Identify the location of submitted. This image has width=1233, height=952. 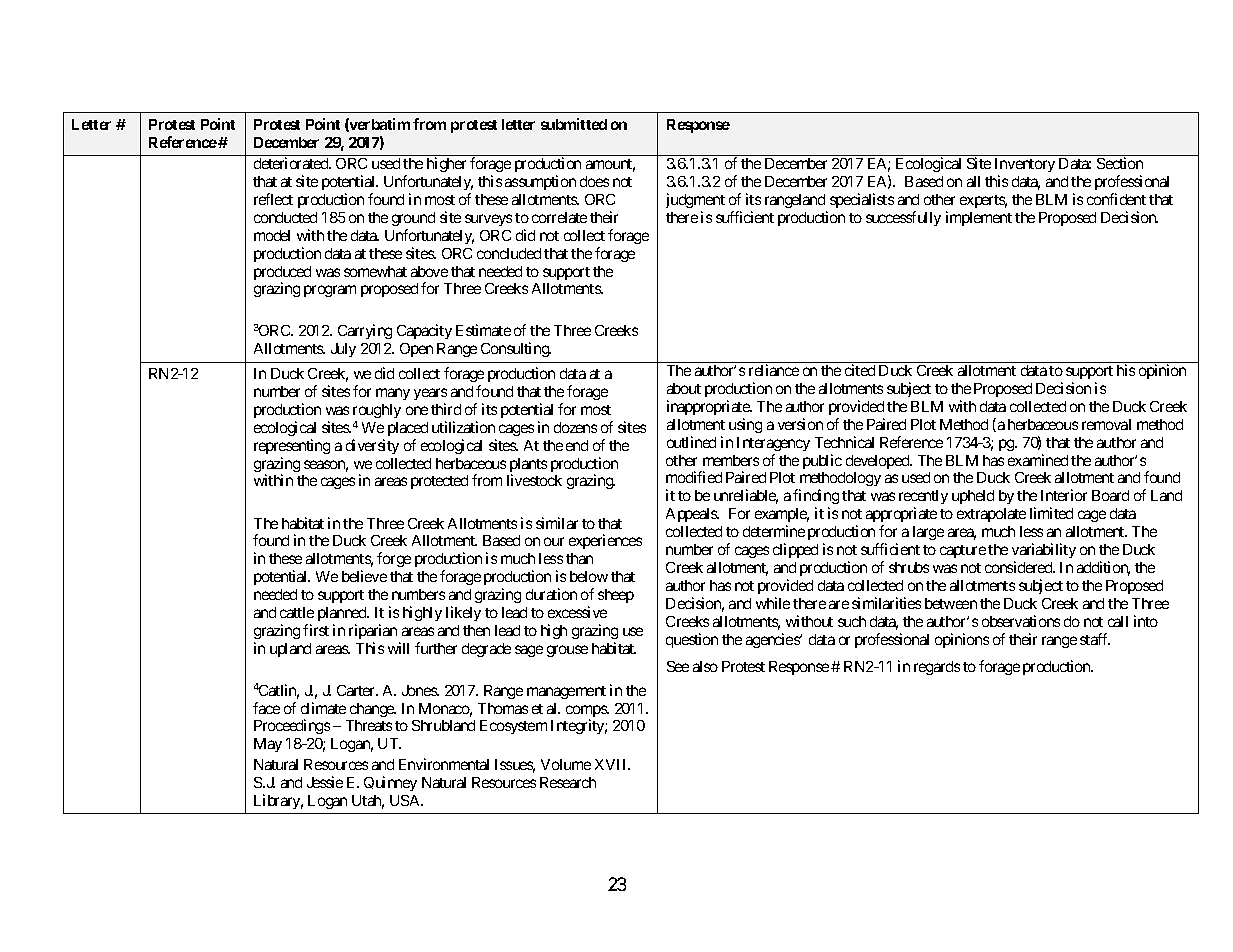
(574, 124).
